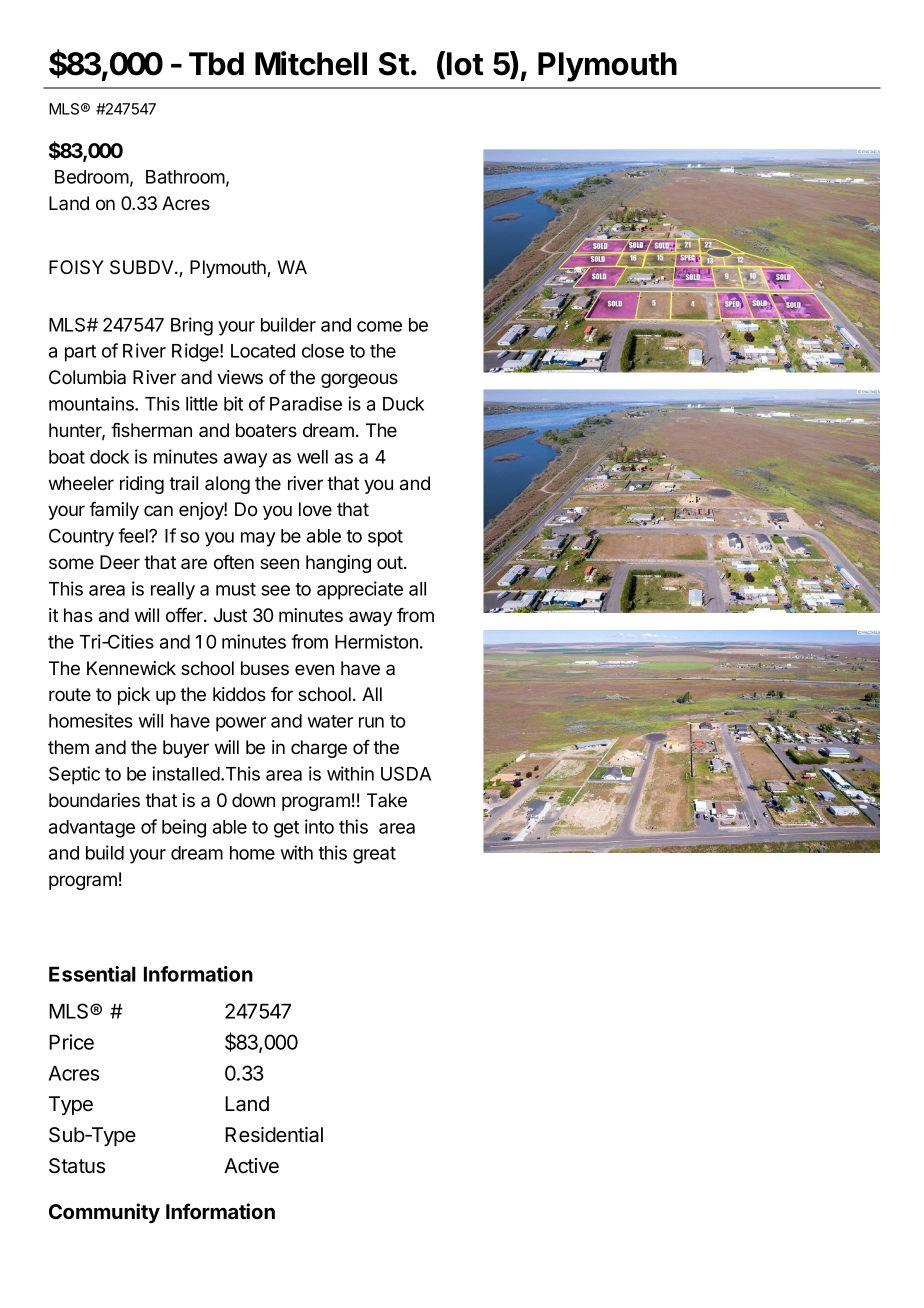 The height and width of the image is (1308, 924). I want to click on Mitchell, so click(311, 63).
